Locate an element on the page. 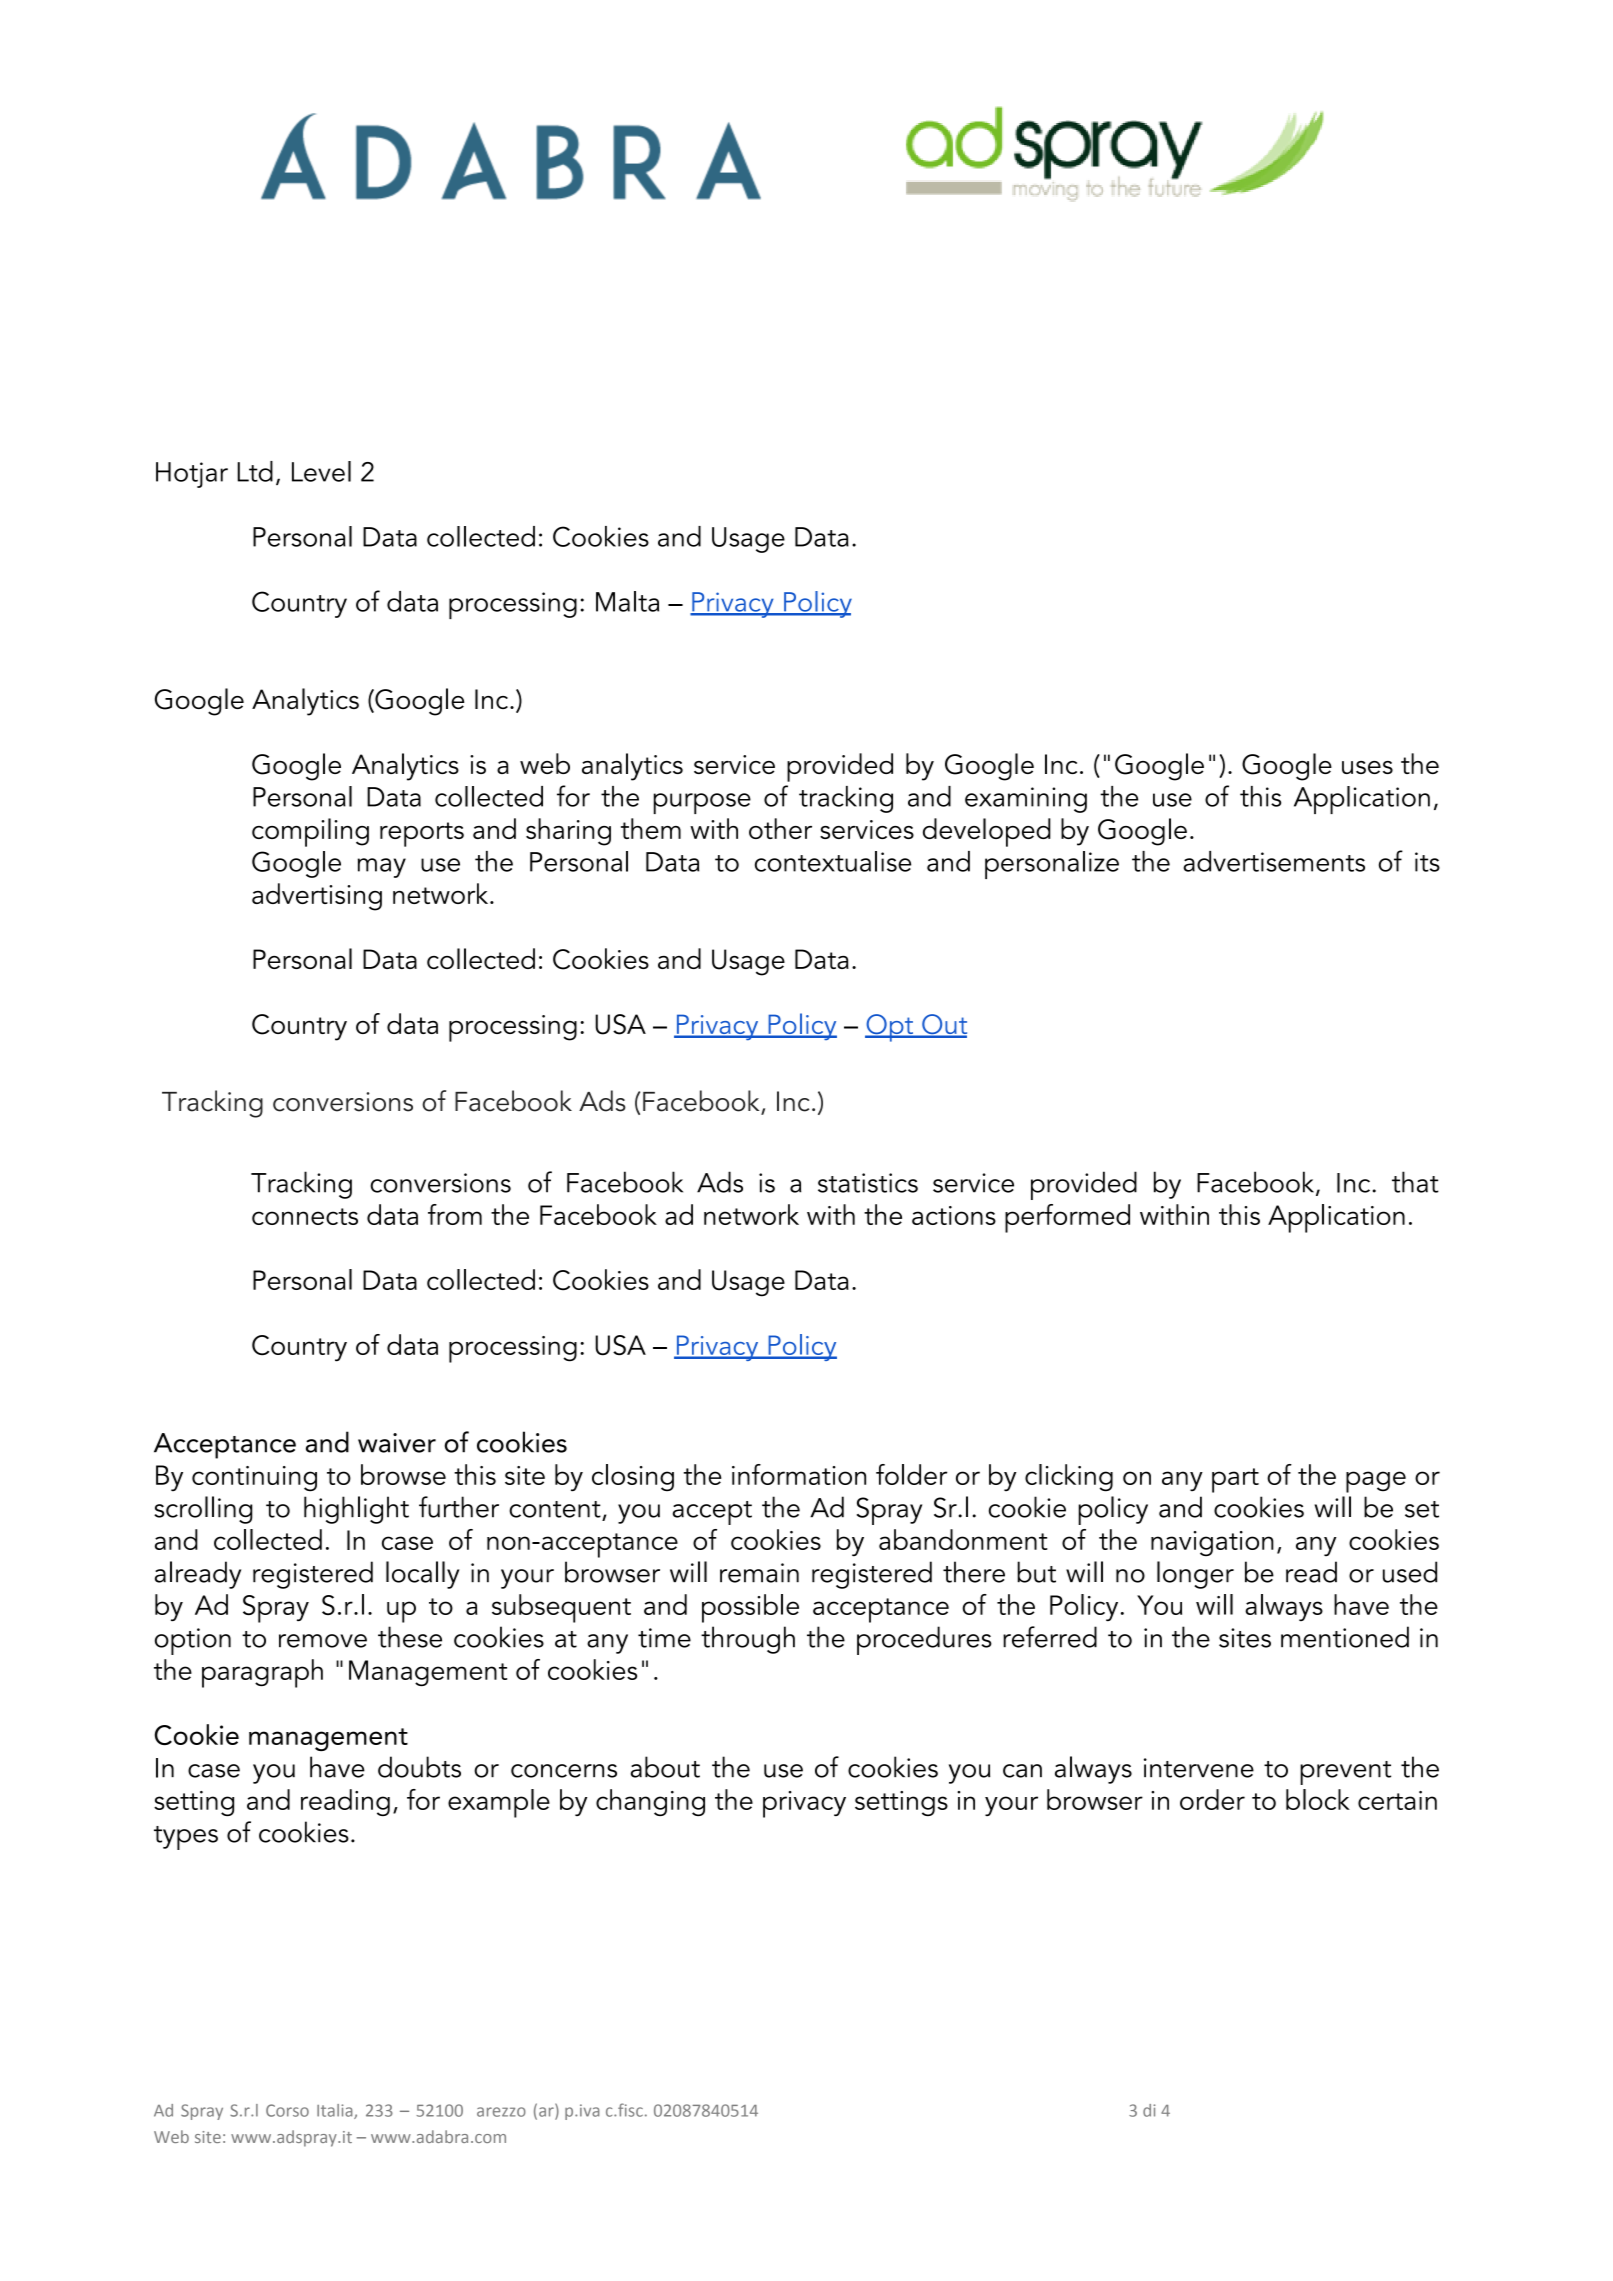 The width and height of the image is (1613, 2281). Malta is located at coordinates (627, 601).
